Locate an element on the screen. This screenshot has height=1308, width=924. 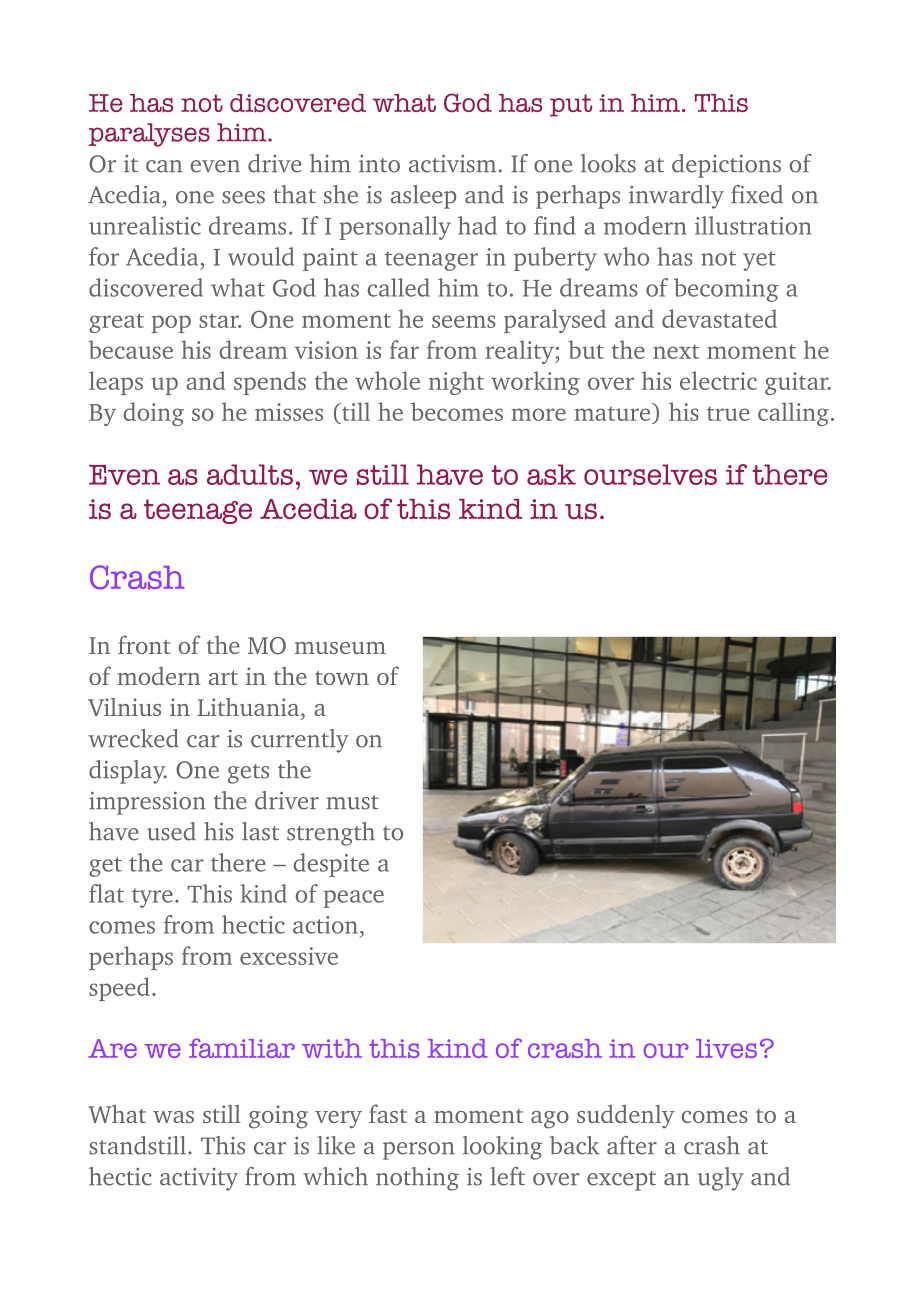
depictions is located at coordinates (726, 166).
